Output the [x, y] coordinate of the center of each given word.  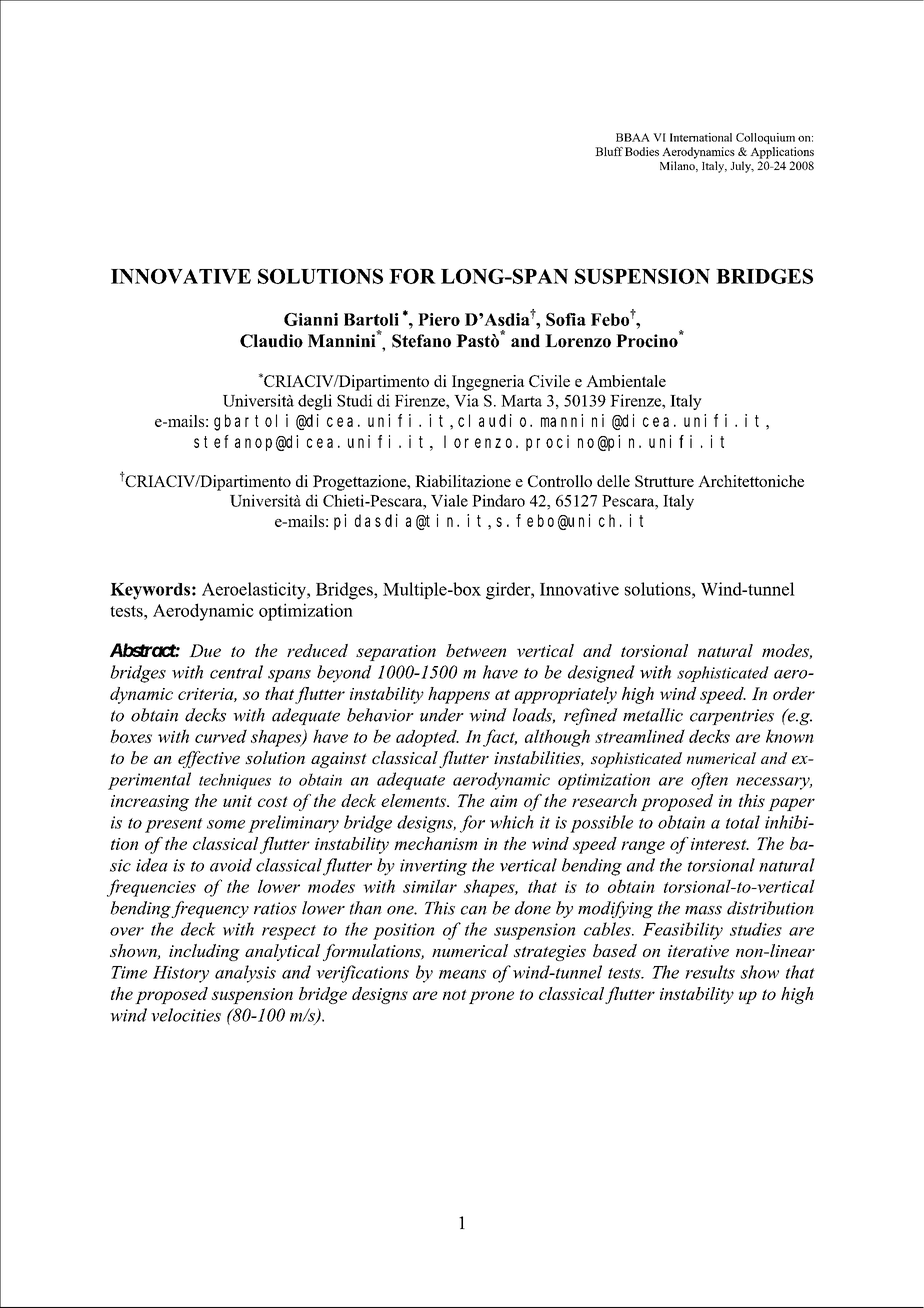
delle [613, 481]
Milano [678, 166]
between [476, 650]
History [181, 974]
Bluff [609, 151]
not [455, 994]
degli [315, 402]
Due [205, 650]
